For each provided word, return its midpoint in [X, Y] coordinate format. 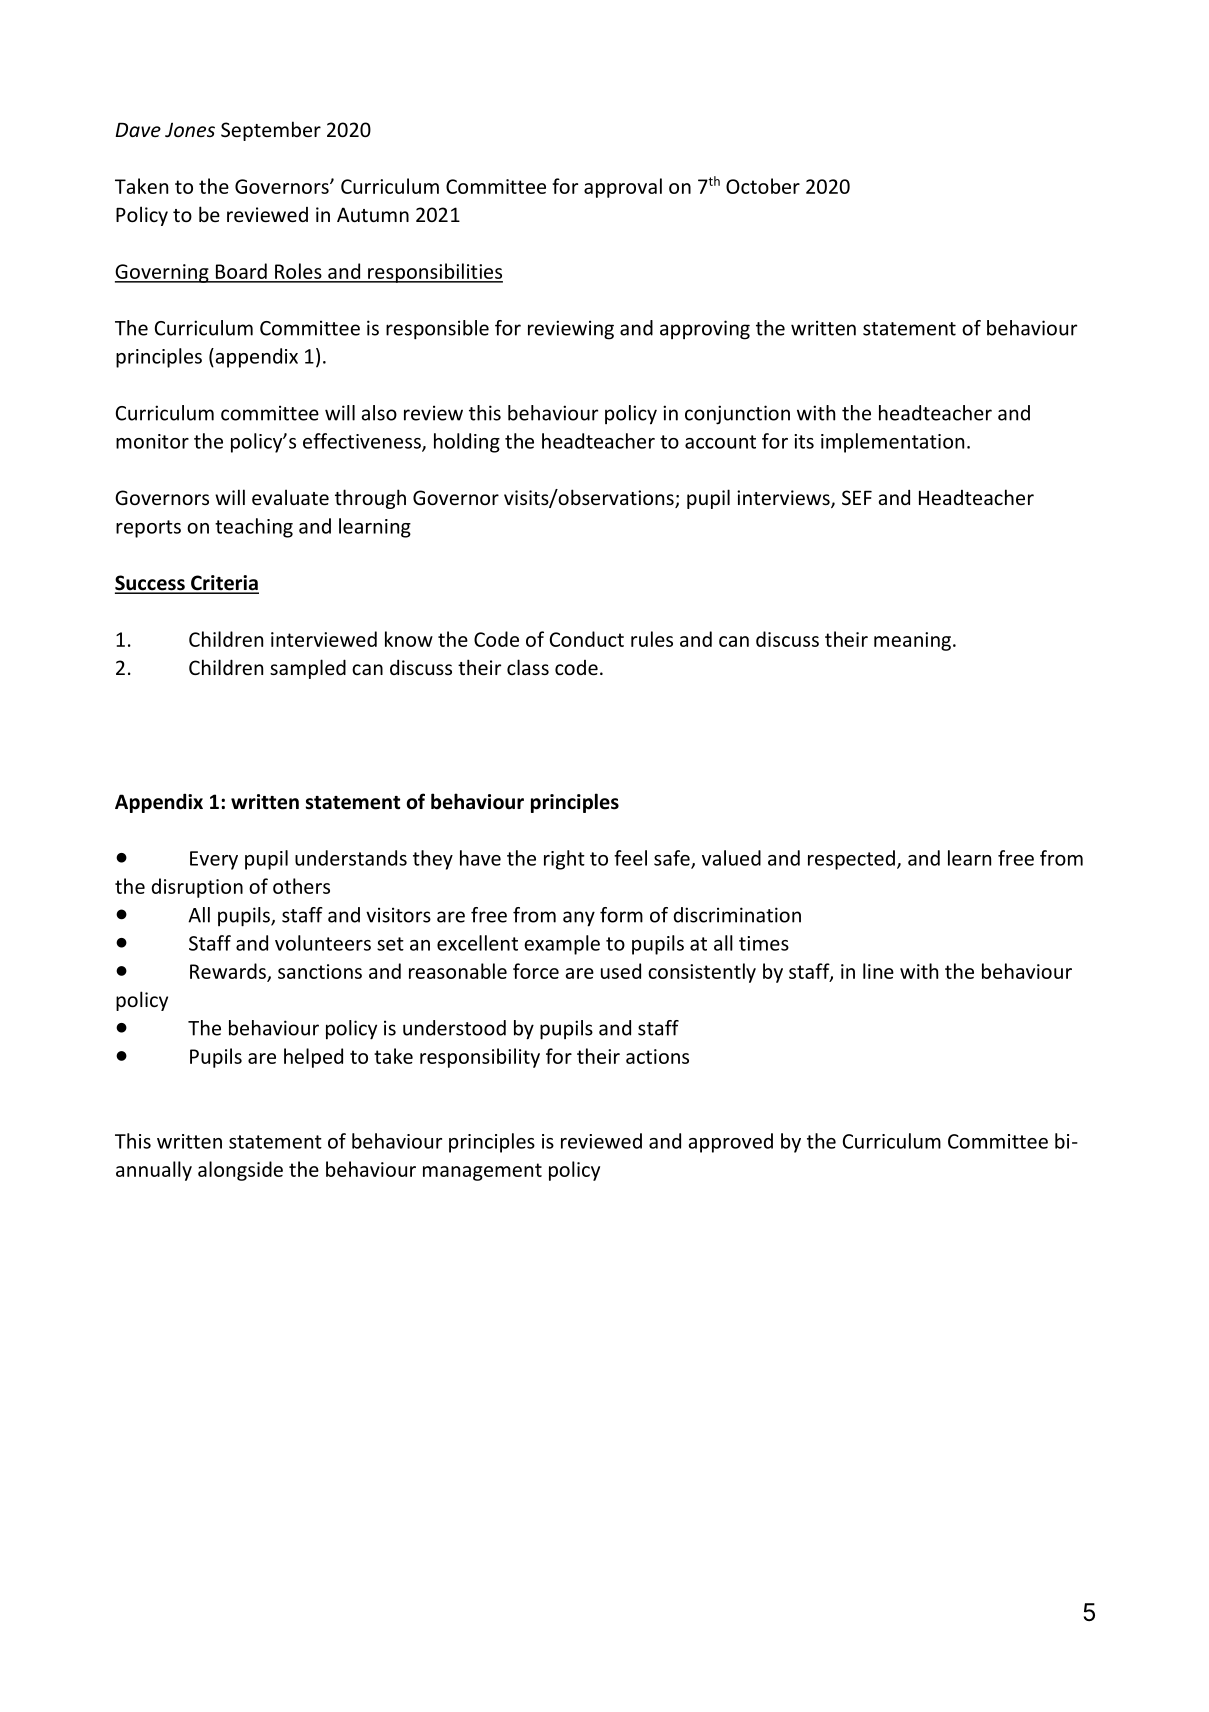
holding [467, 443]
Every [214, 860]
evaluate [290, 497]
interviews [784, 499]
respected [851, 860]
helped [313, 1058]
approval [623, 188]
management [482, 1172]
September [271, 131]
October [763, 186]
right [564, 860]
